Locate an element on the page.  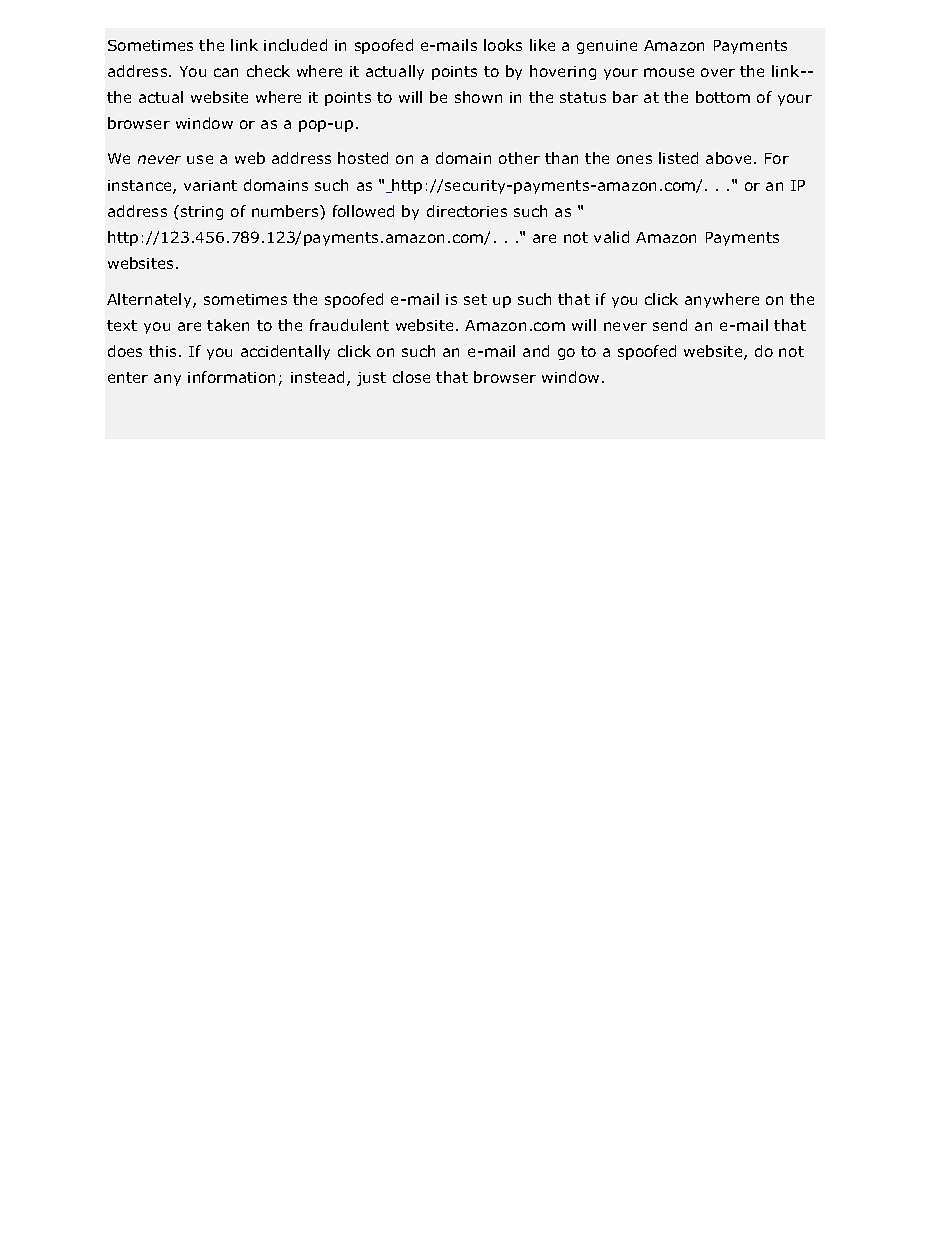
variant is located at coordinates (210, 185).
